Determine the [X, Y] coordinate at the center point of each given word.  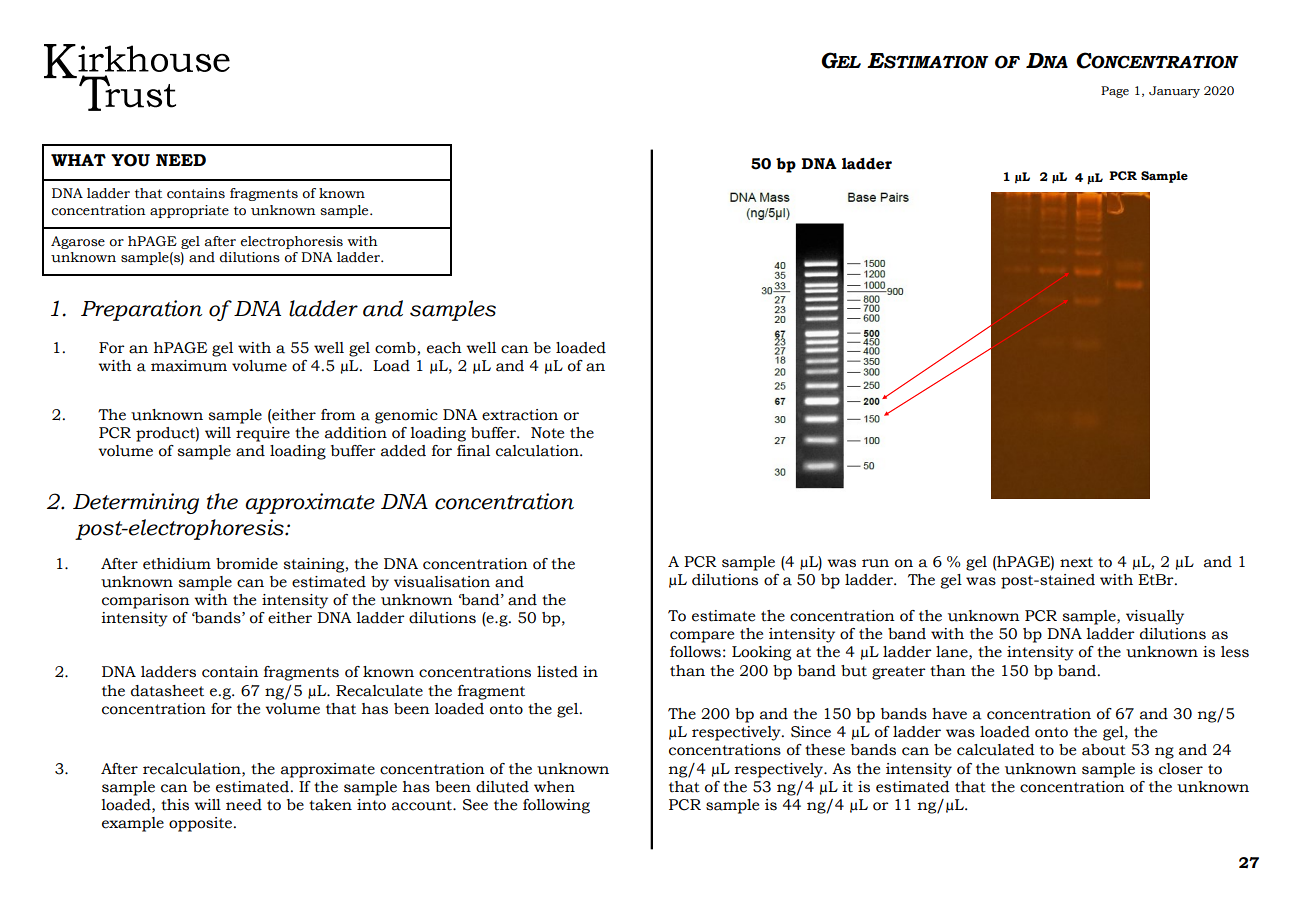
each [444, 348]
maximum [189, 366]
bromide [247, 564]
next [1076, 562]
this [175, 805]
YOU [130, 160]
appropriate [189, 211]
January [1174, 92]
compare [702, 637]
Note [547, 433]
